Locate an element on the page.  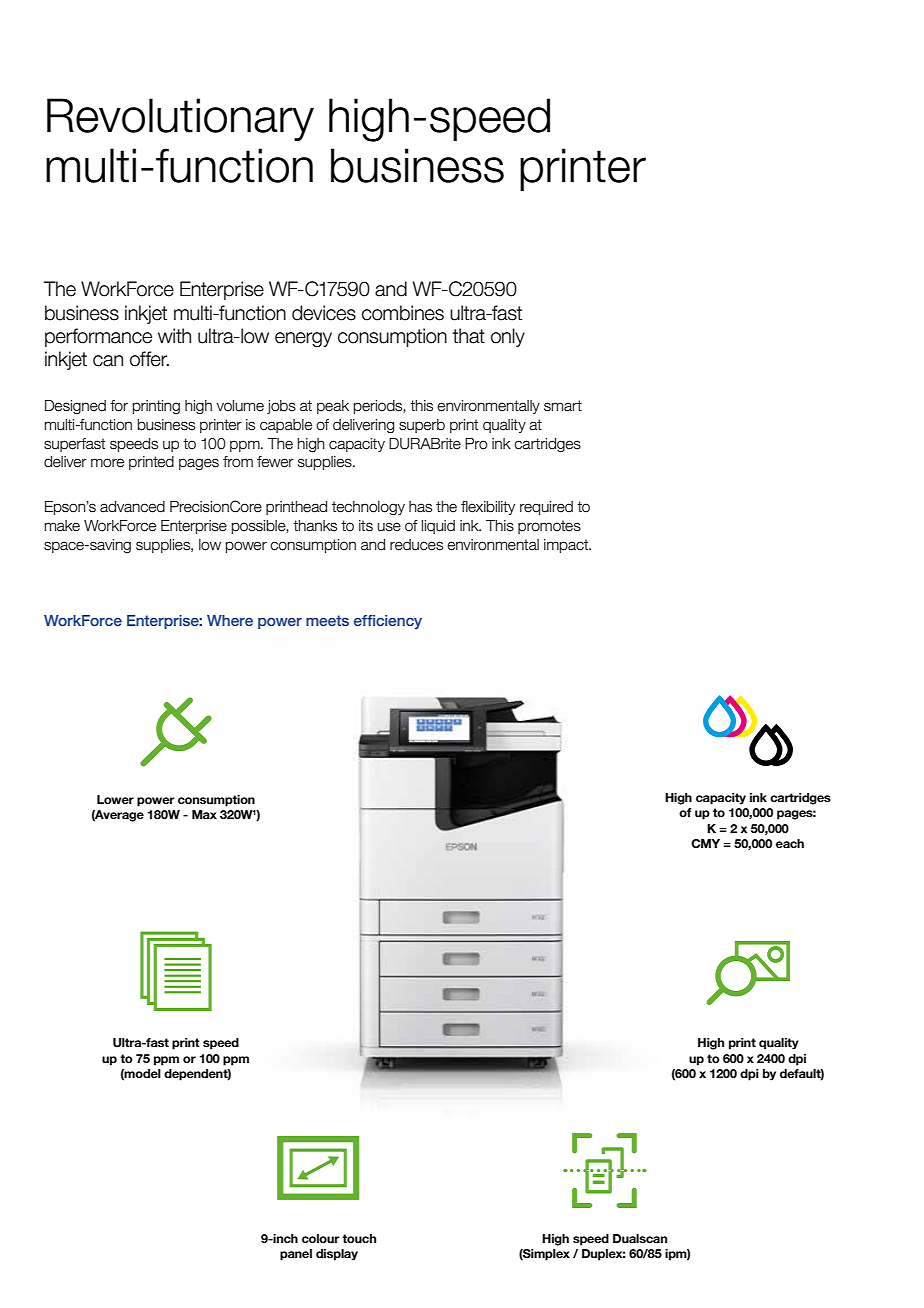
Revolutionary is located at coordinates (180, 119).
